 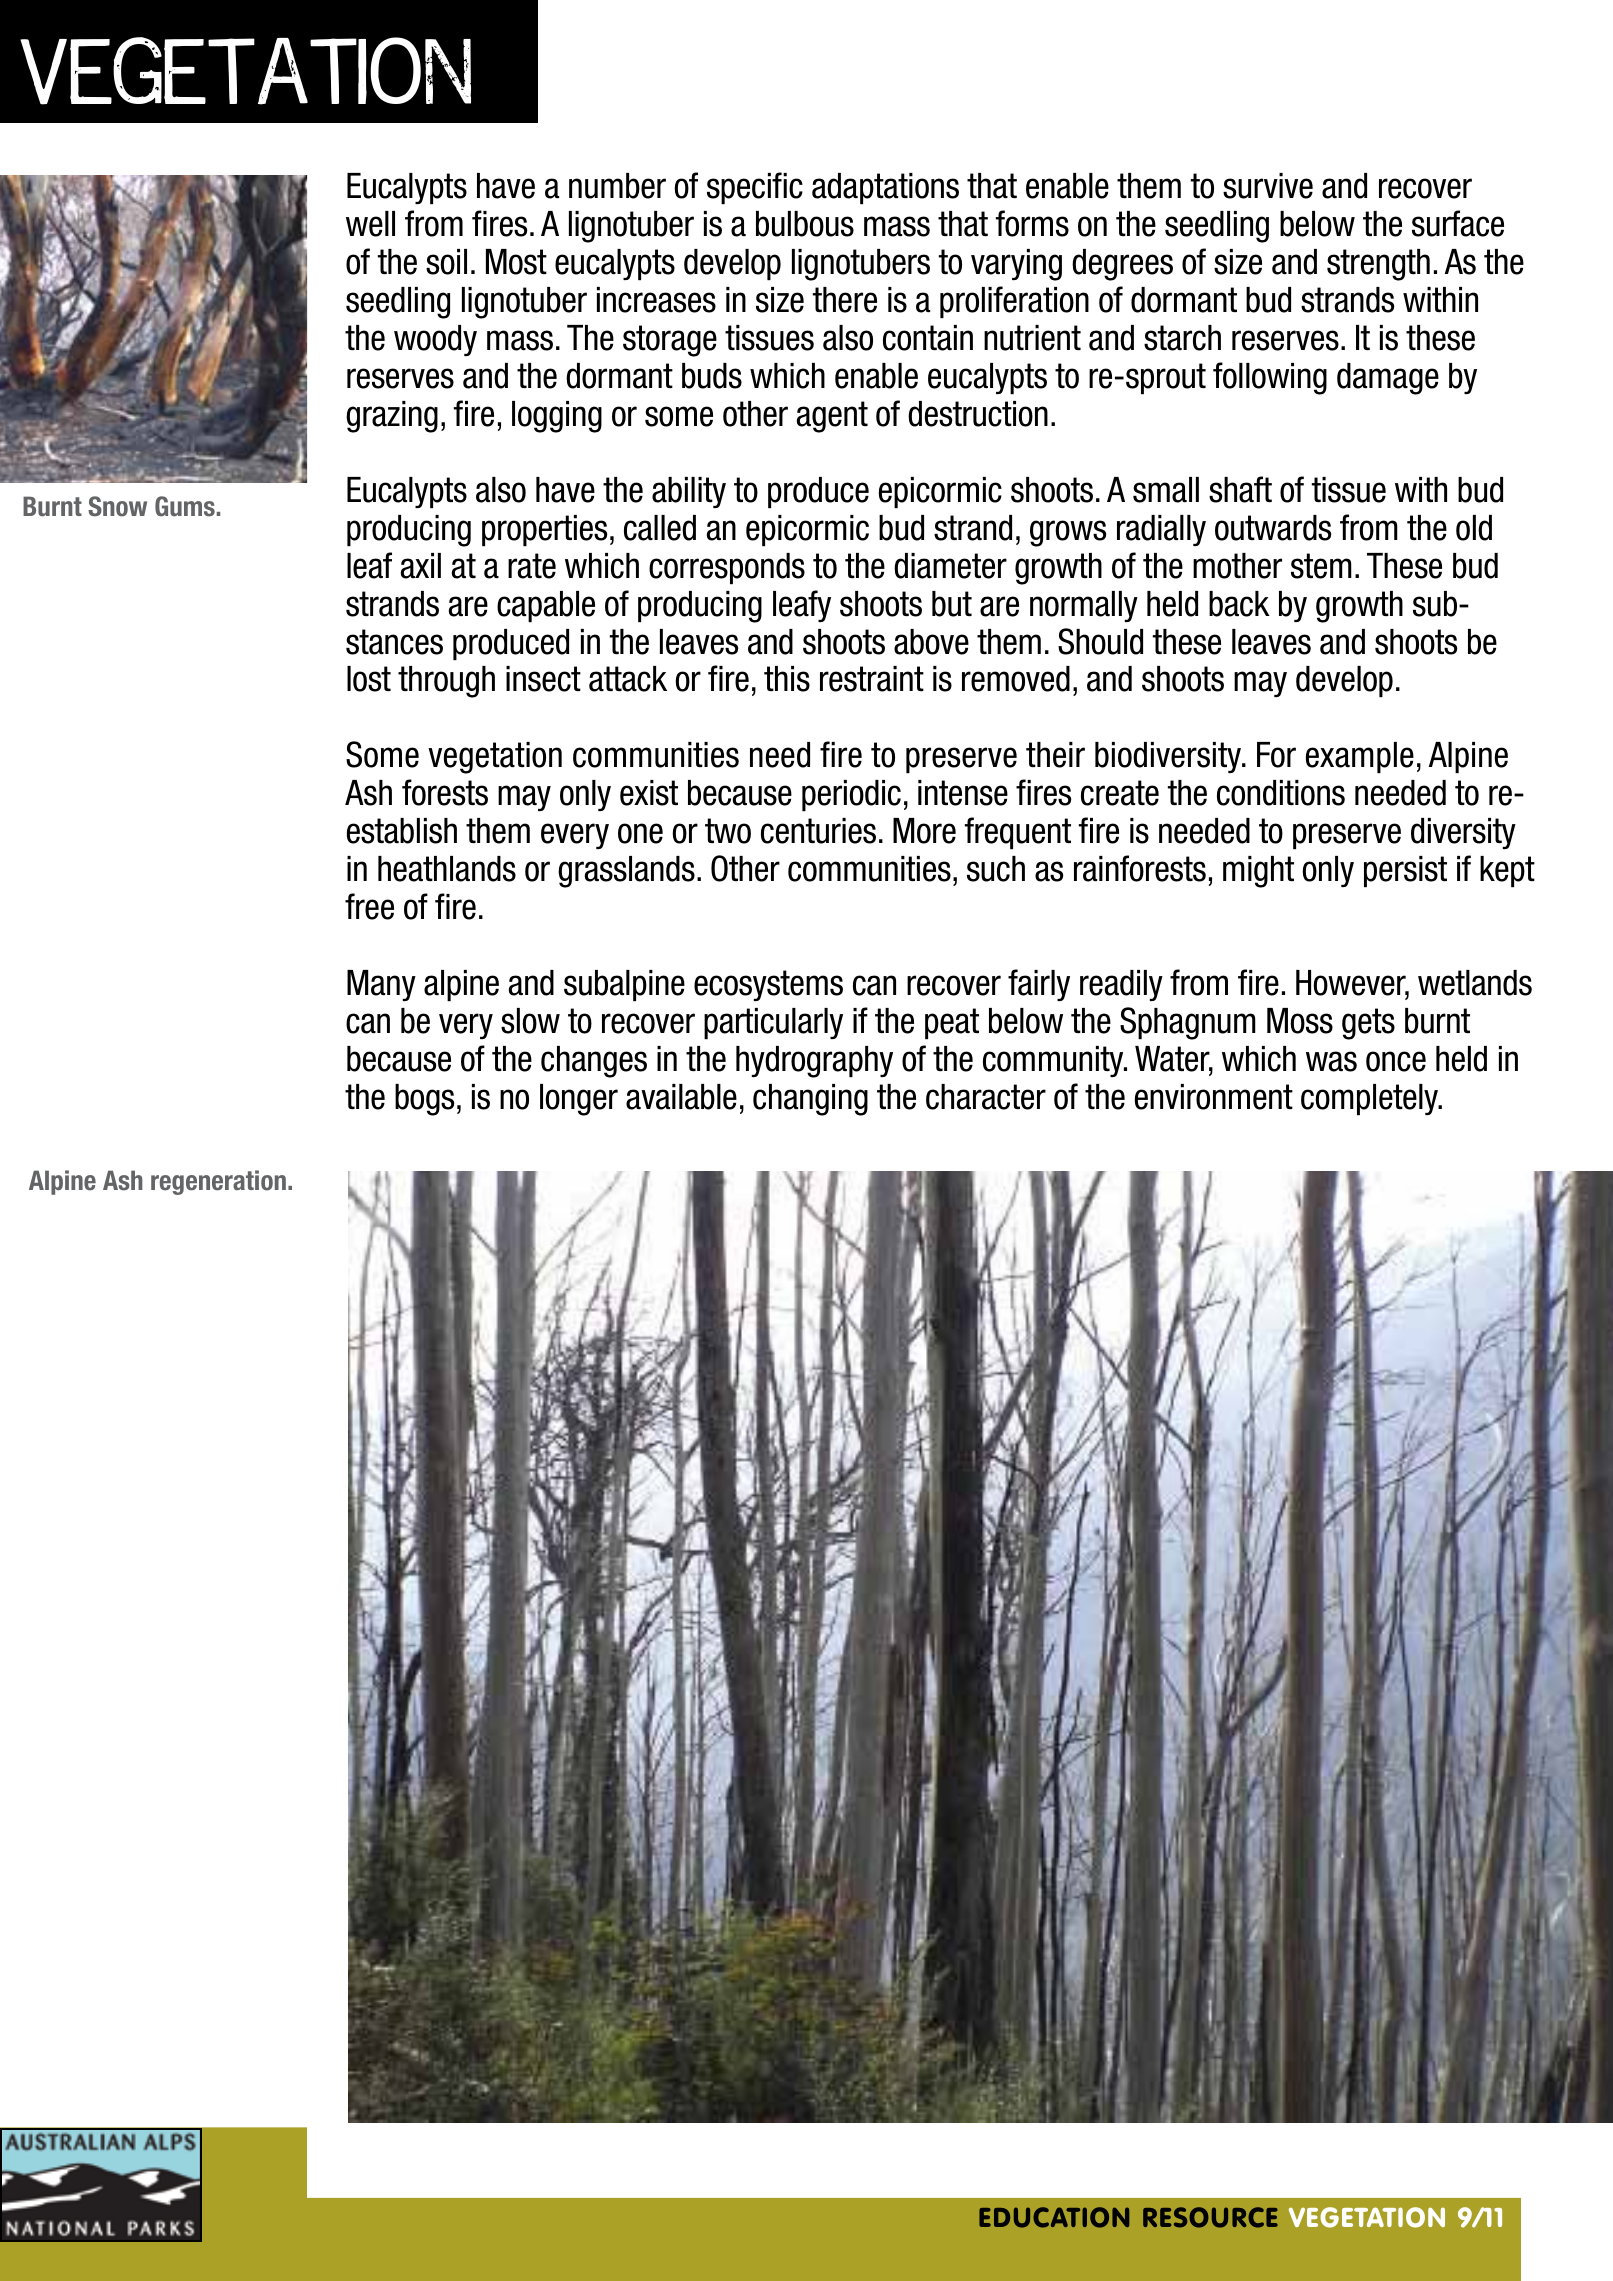 What do you see at coordinates (1378, 265) in the screenshot?
I see `strength` at bounding box center [1378, 265].
